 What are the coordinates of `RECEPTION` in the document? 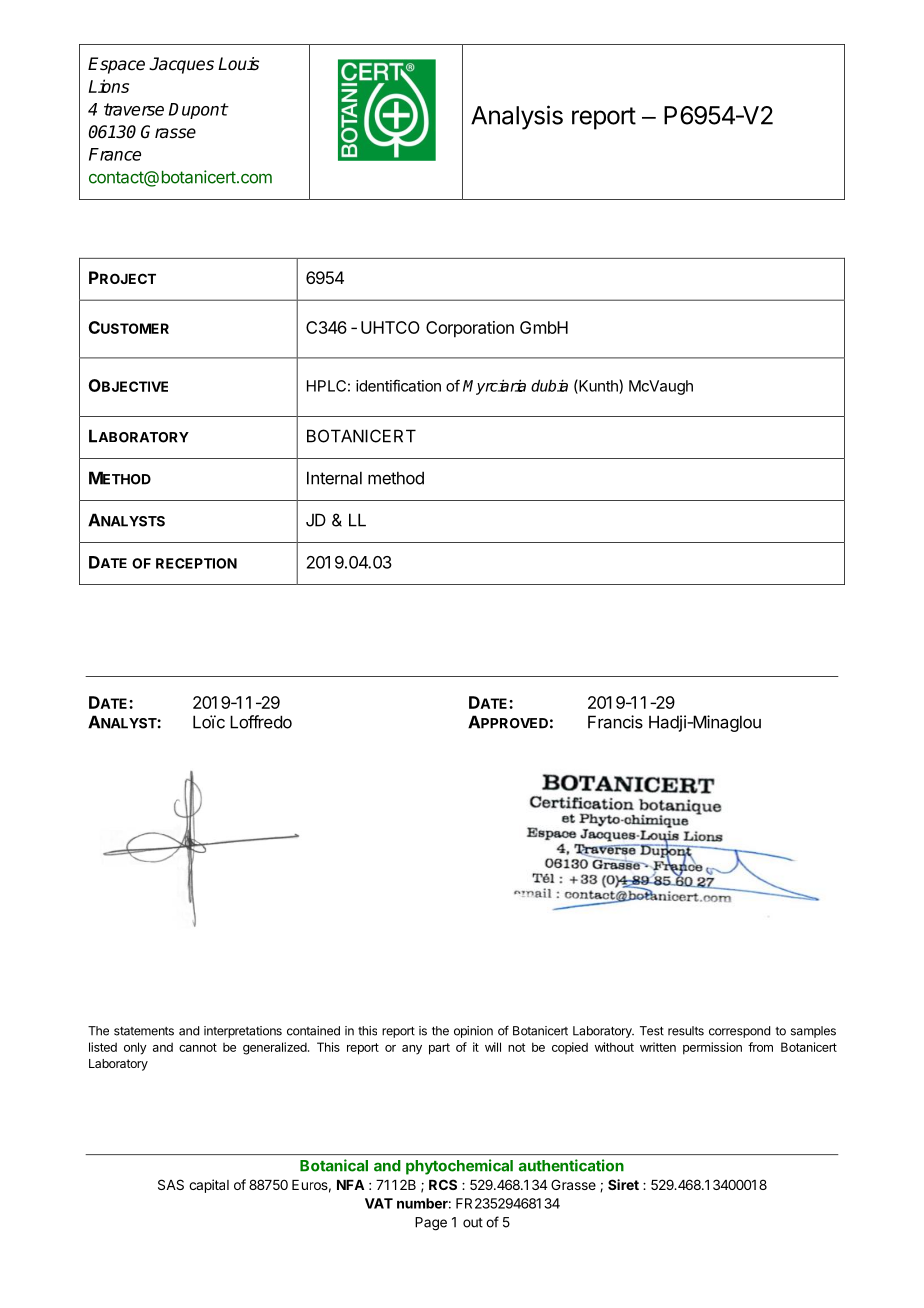 It's located at (196, 563).
